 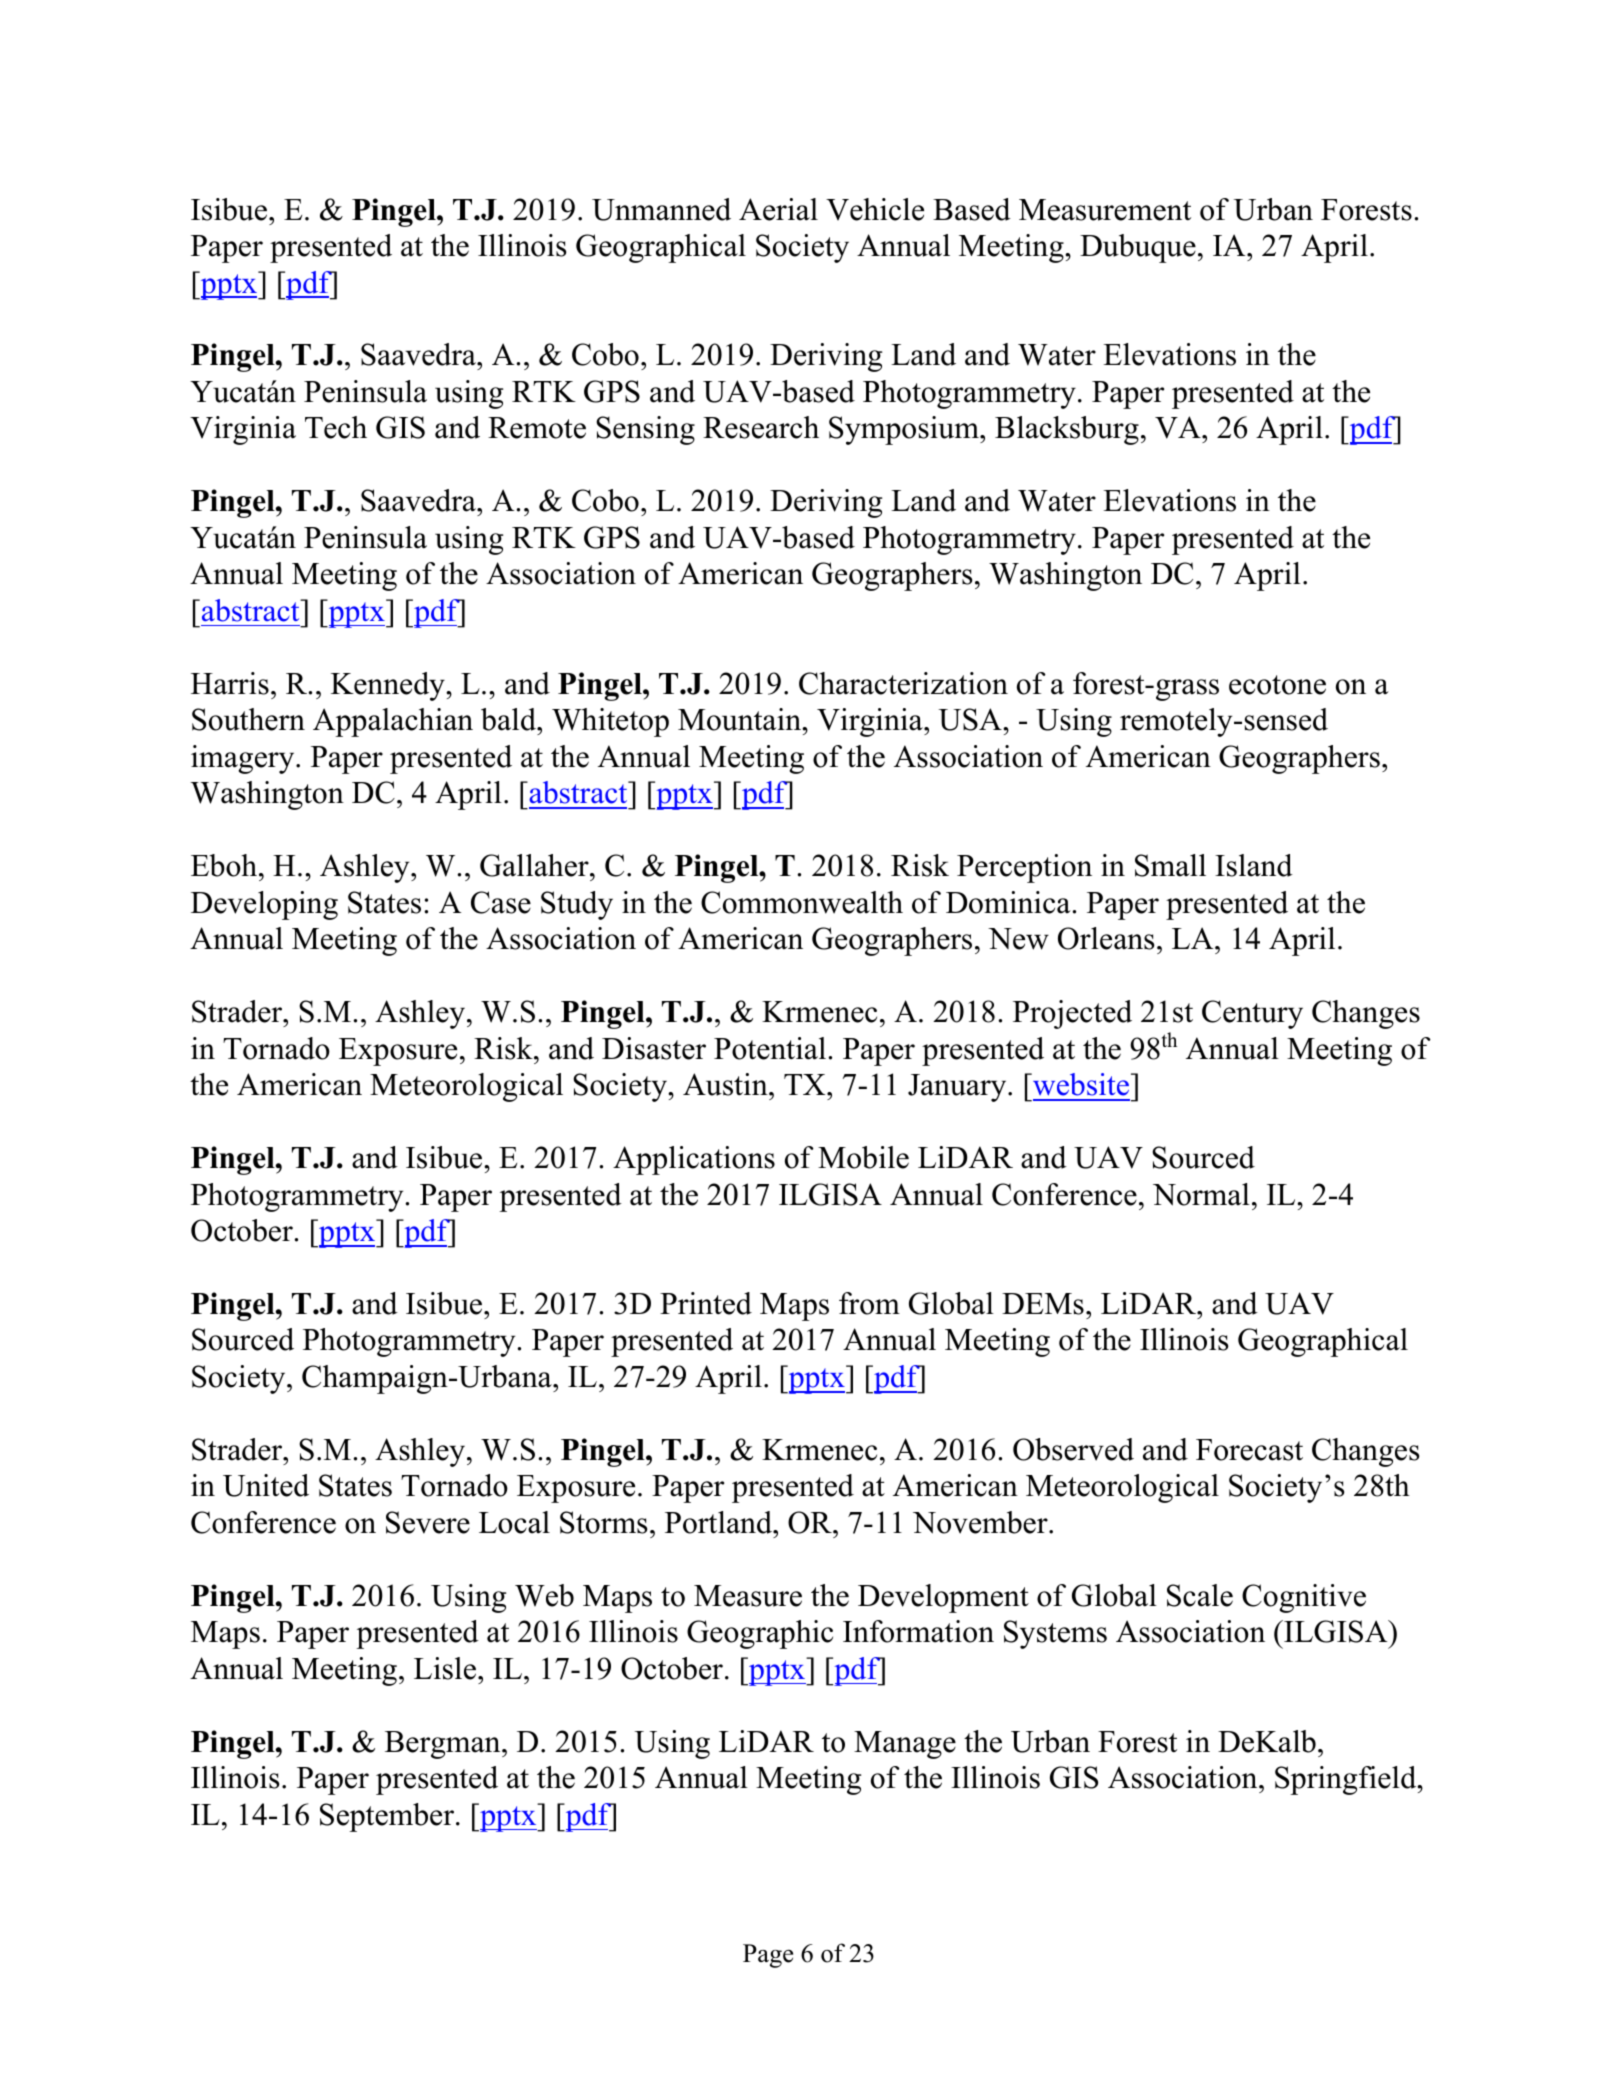 What do you see at coordinates (971, 719) in the document?
I see `USA` at bounding box center [971, 719].
